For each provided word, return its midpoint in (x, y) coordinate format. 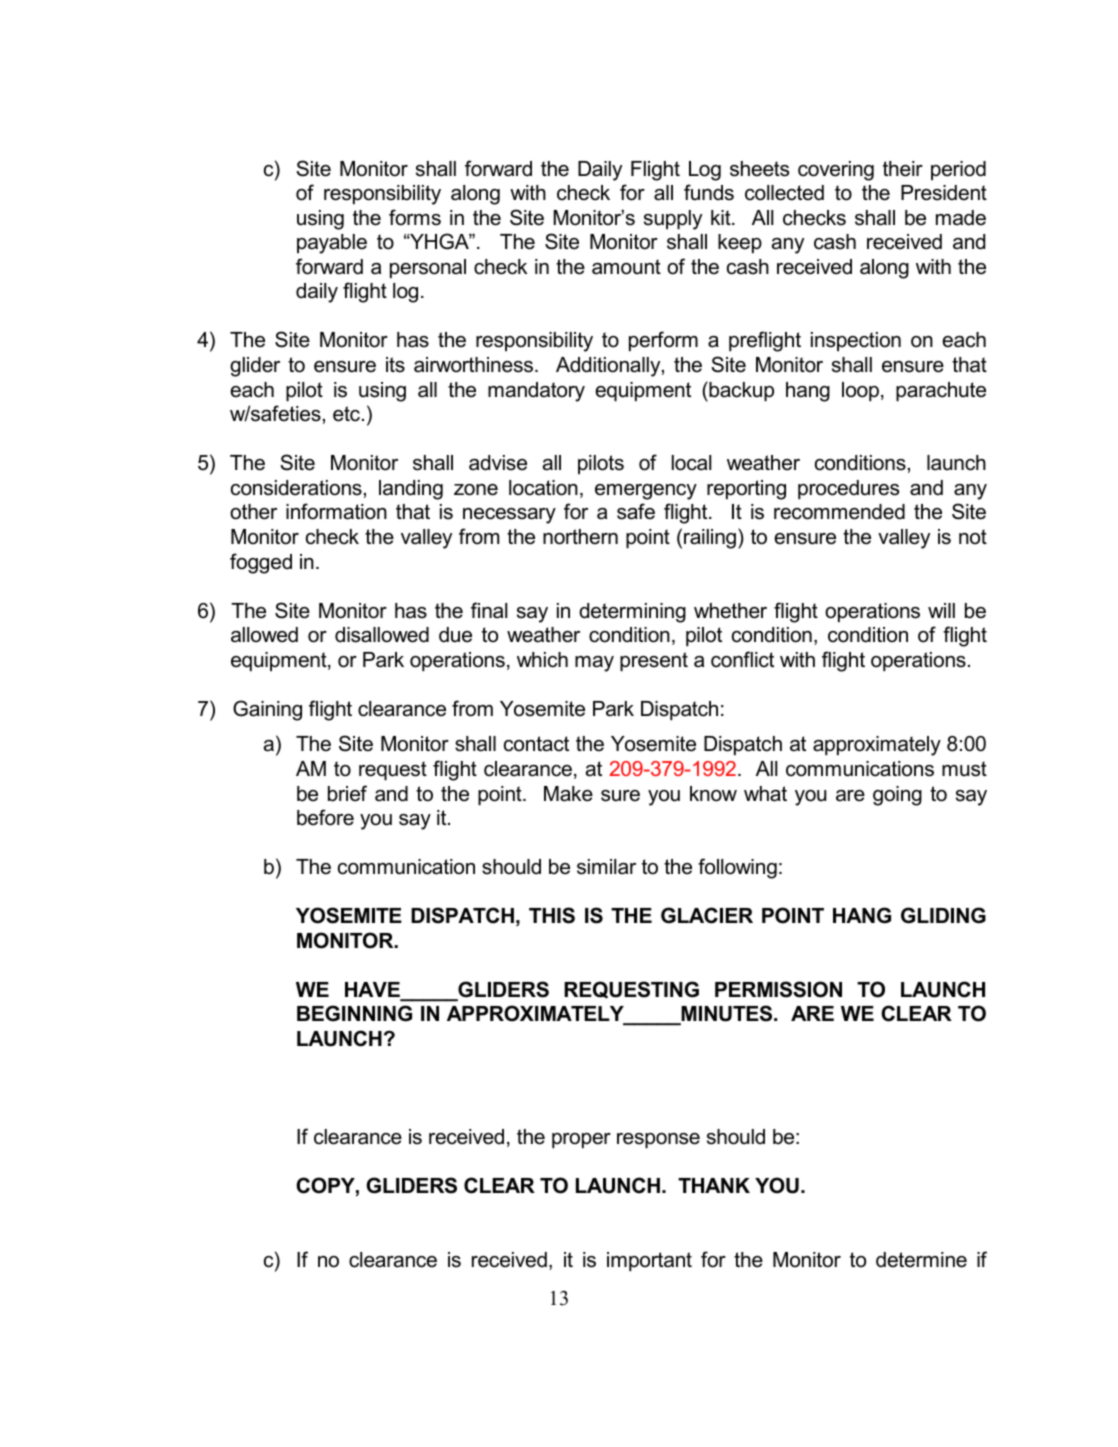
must (964, 769)
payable (332, 244)
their (903, 169)
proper (581, 1140)
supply (673, 220)
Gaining (267, 710)
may (594, 664)
